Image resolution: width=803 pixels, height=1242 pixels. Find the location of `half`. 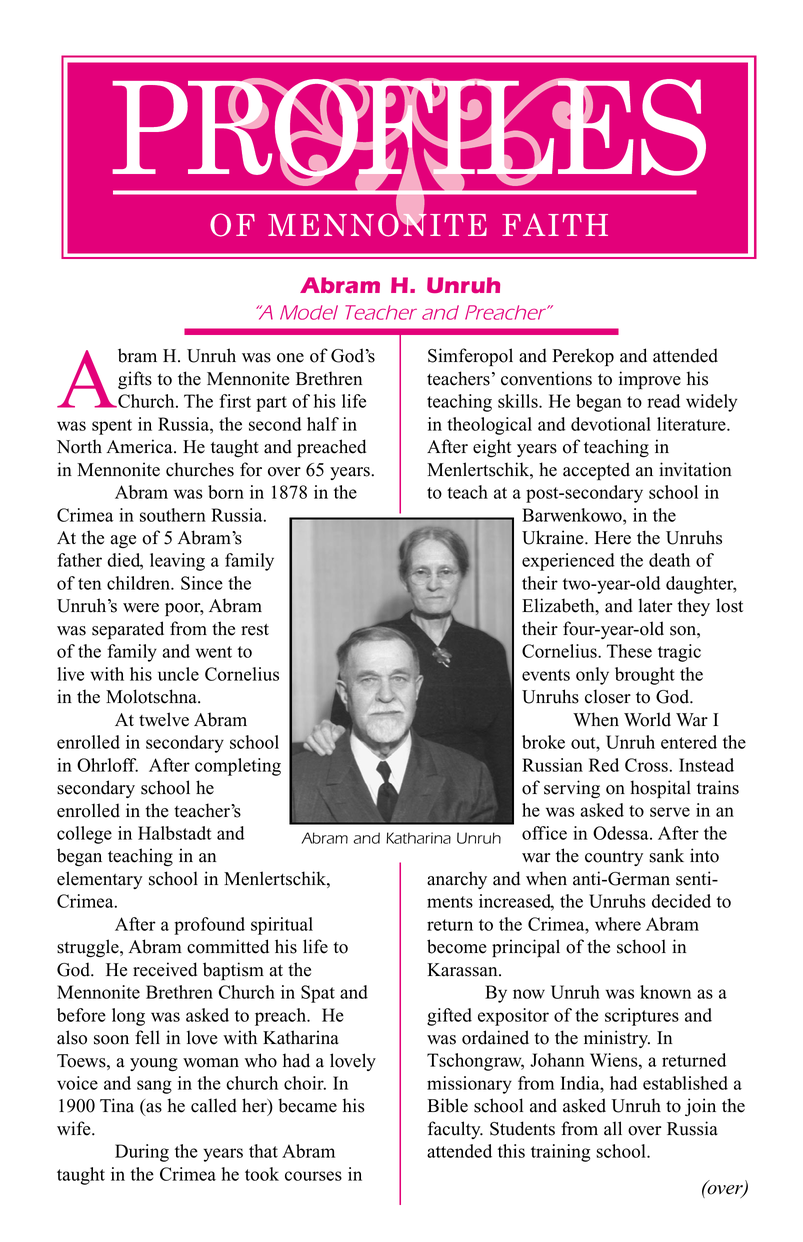

half is located at coordinates (323, 424).
